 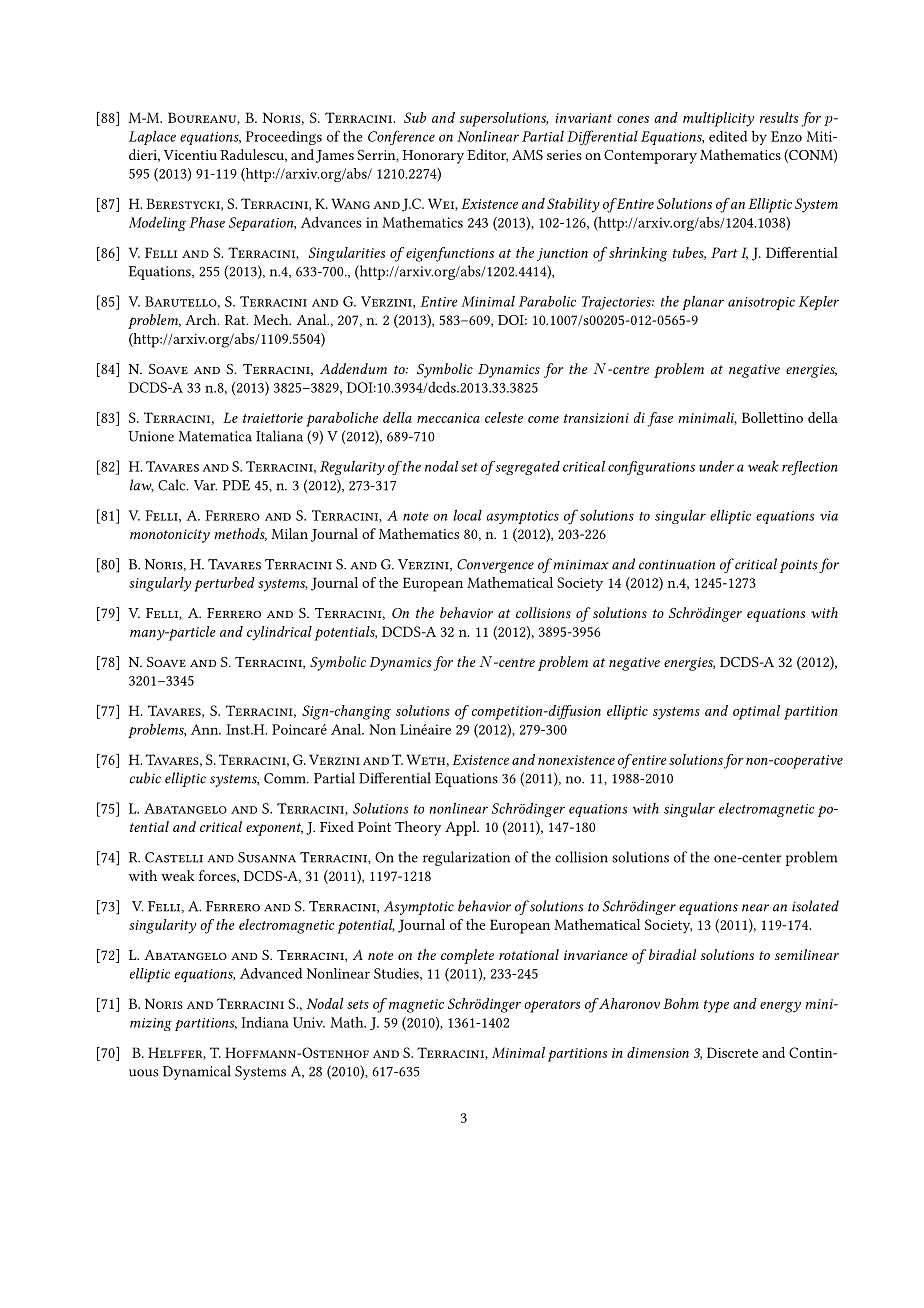 What do you see at coordinates (461, 828) in the page?
I see `Appl` at bounding box center [461, 828].
